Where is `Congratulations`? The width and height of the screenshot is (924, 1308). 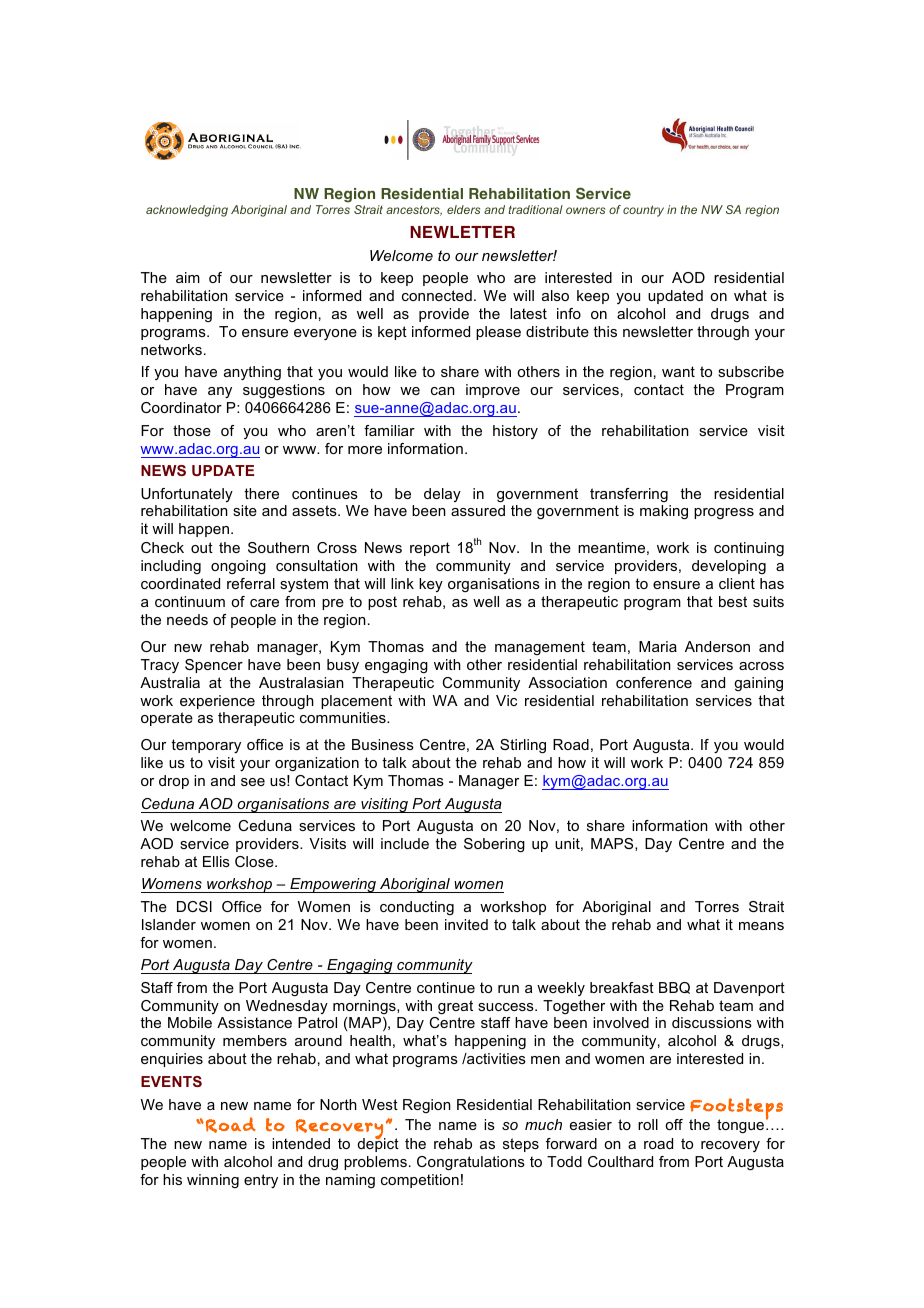
Congratulations is located at coordinates (471, 1163).
